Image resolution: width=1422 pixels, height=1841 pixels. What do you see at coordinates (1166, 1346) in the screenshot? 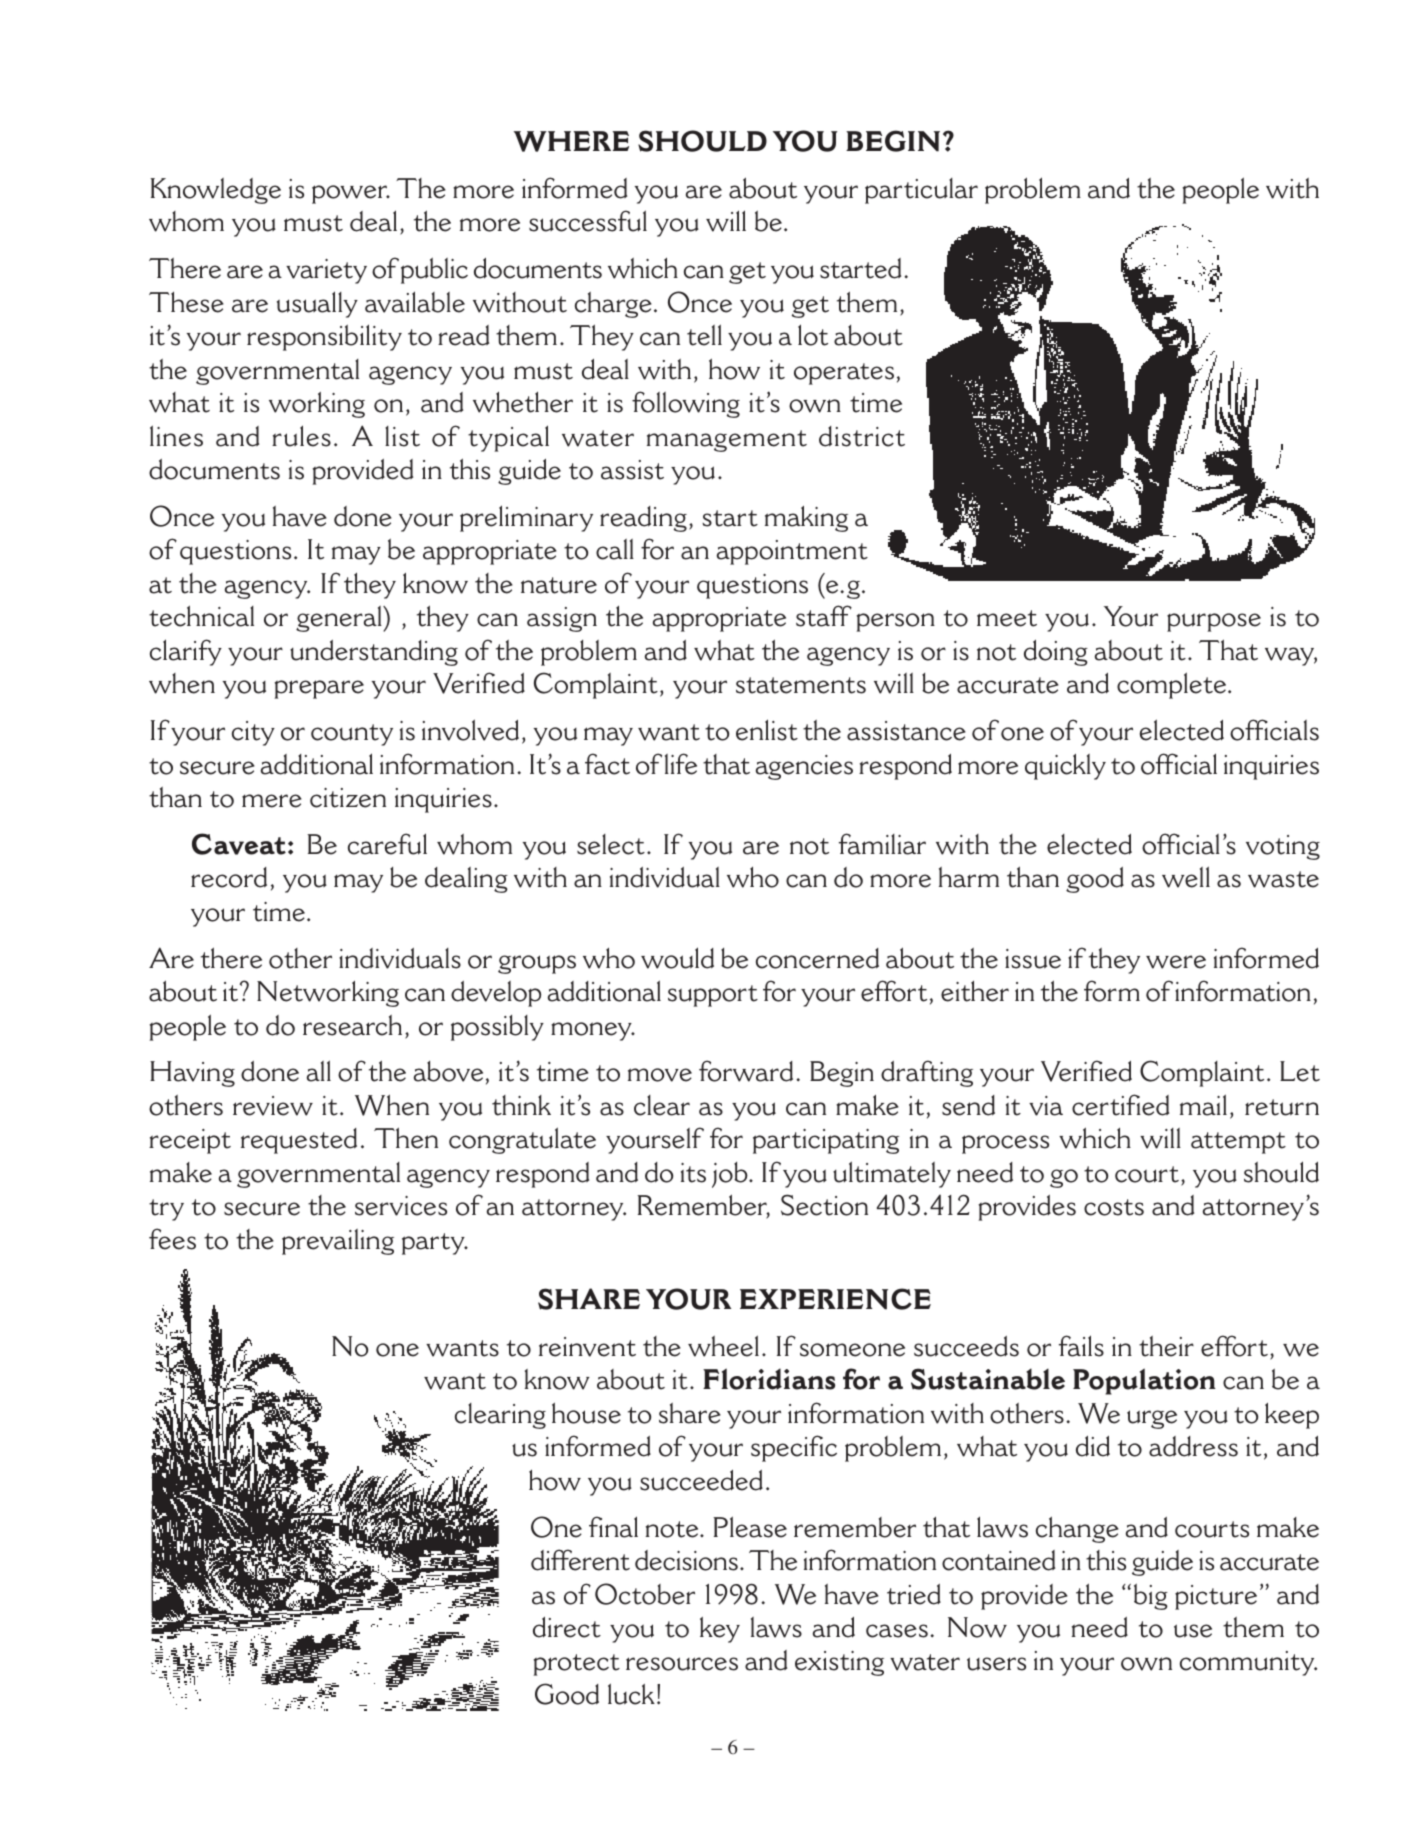
I see `their` at bounding box center [1166, 1346].
